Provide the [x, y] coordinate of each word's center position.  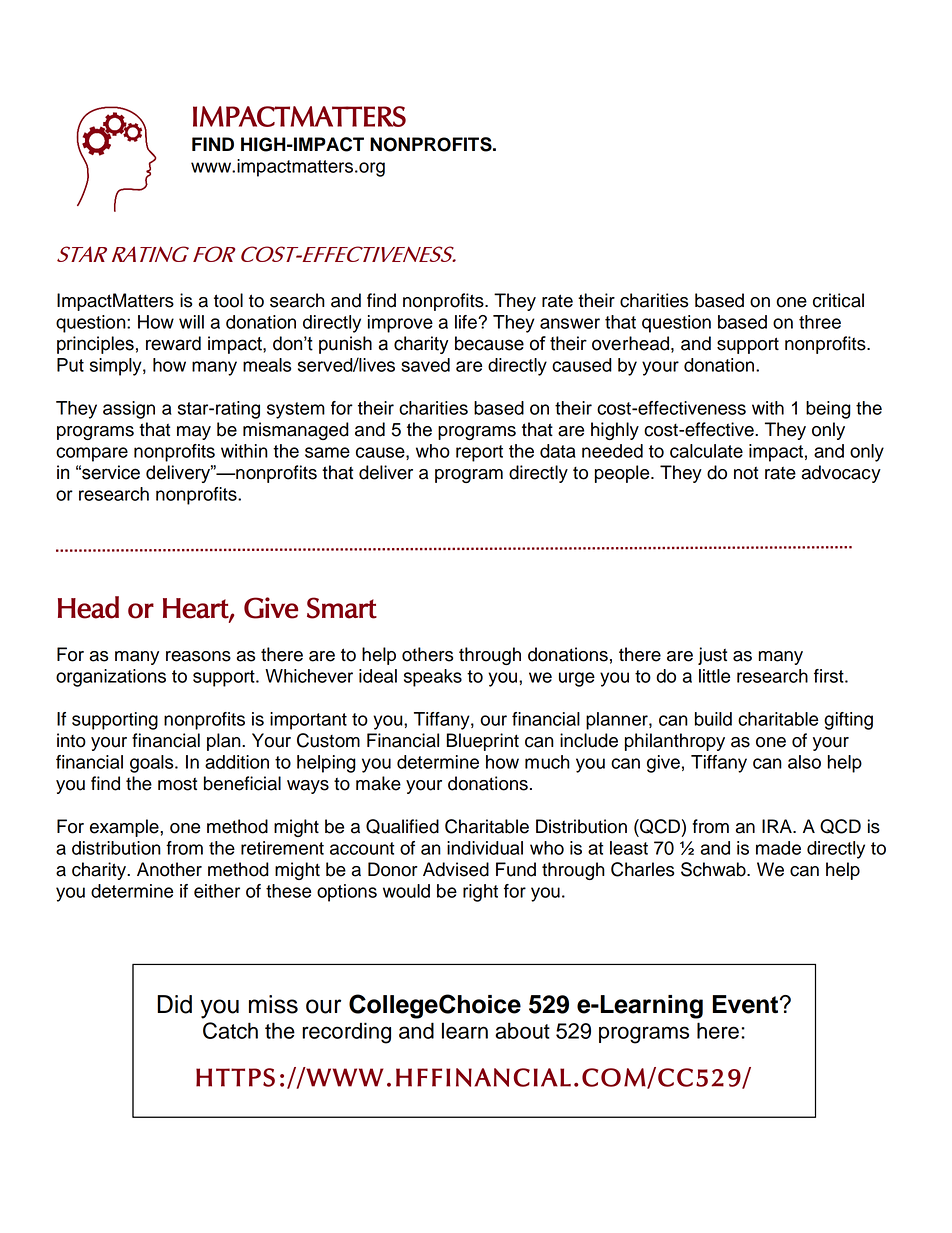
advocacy [841, 474]
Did [174, 1004]
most [177, 784]
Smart [342, 608]
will [191, 322]
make [378, 783]
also [804, 762]
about [522, 1030]
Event [747, 1004]
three [820, 322]
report [479, 453]
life [467, 322]
